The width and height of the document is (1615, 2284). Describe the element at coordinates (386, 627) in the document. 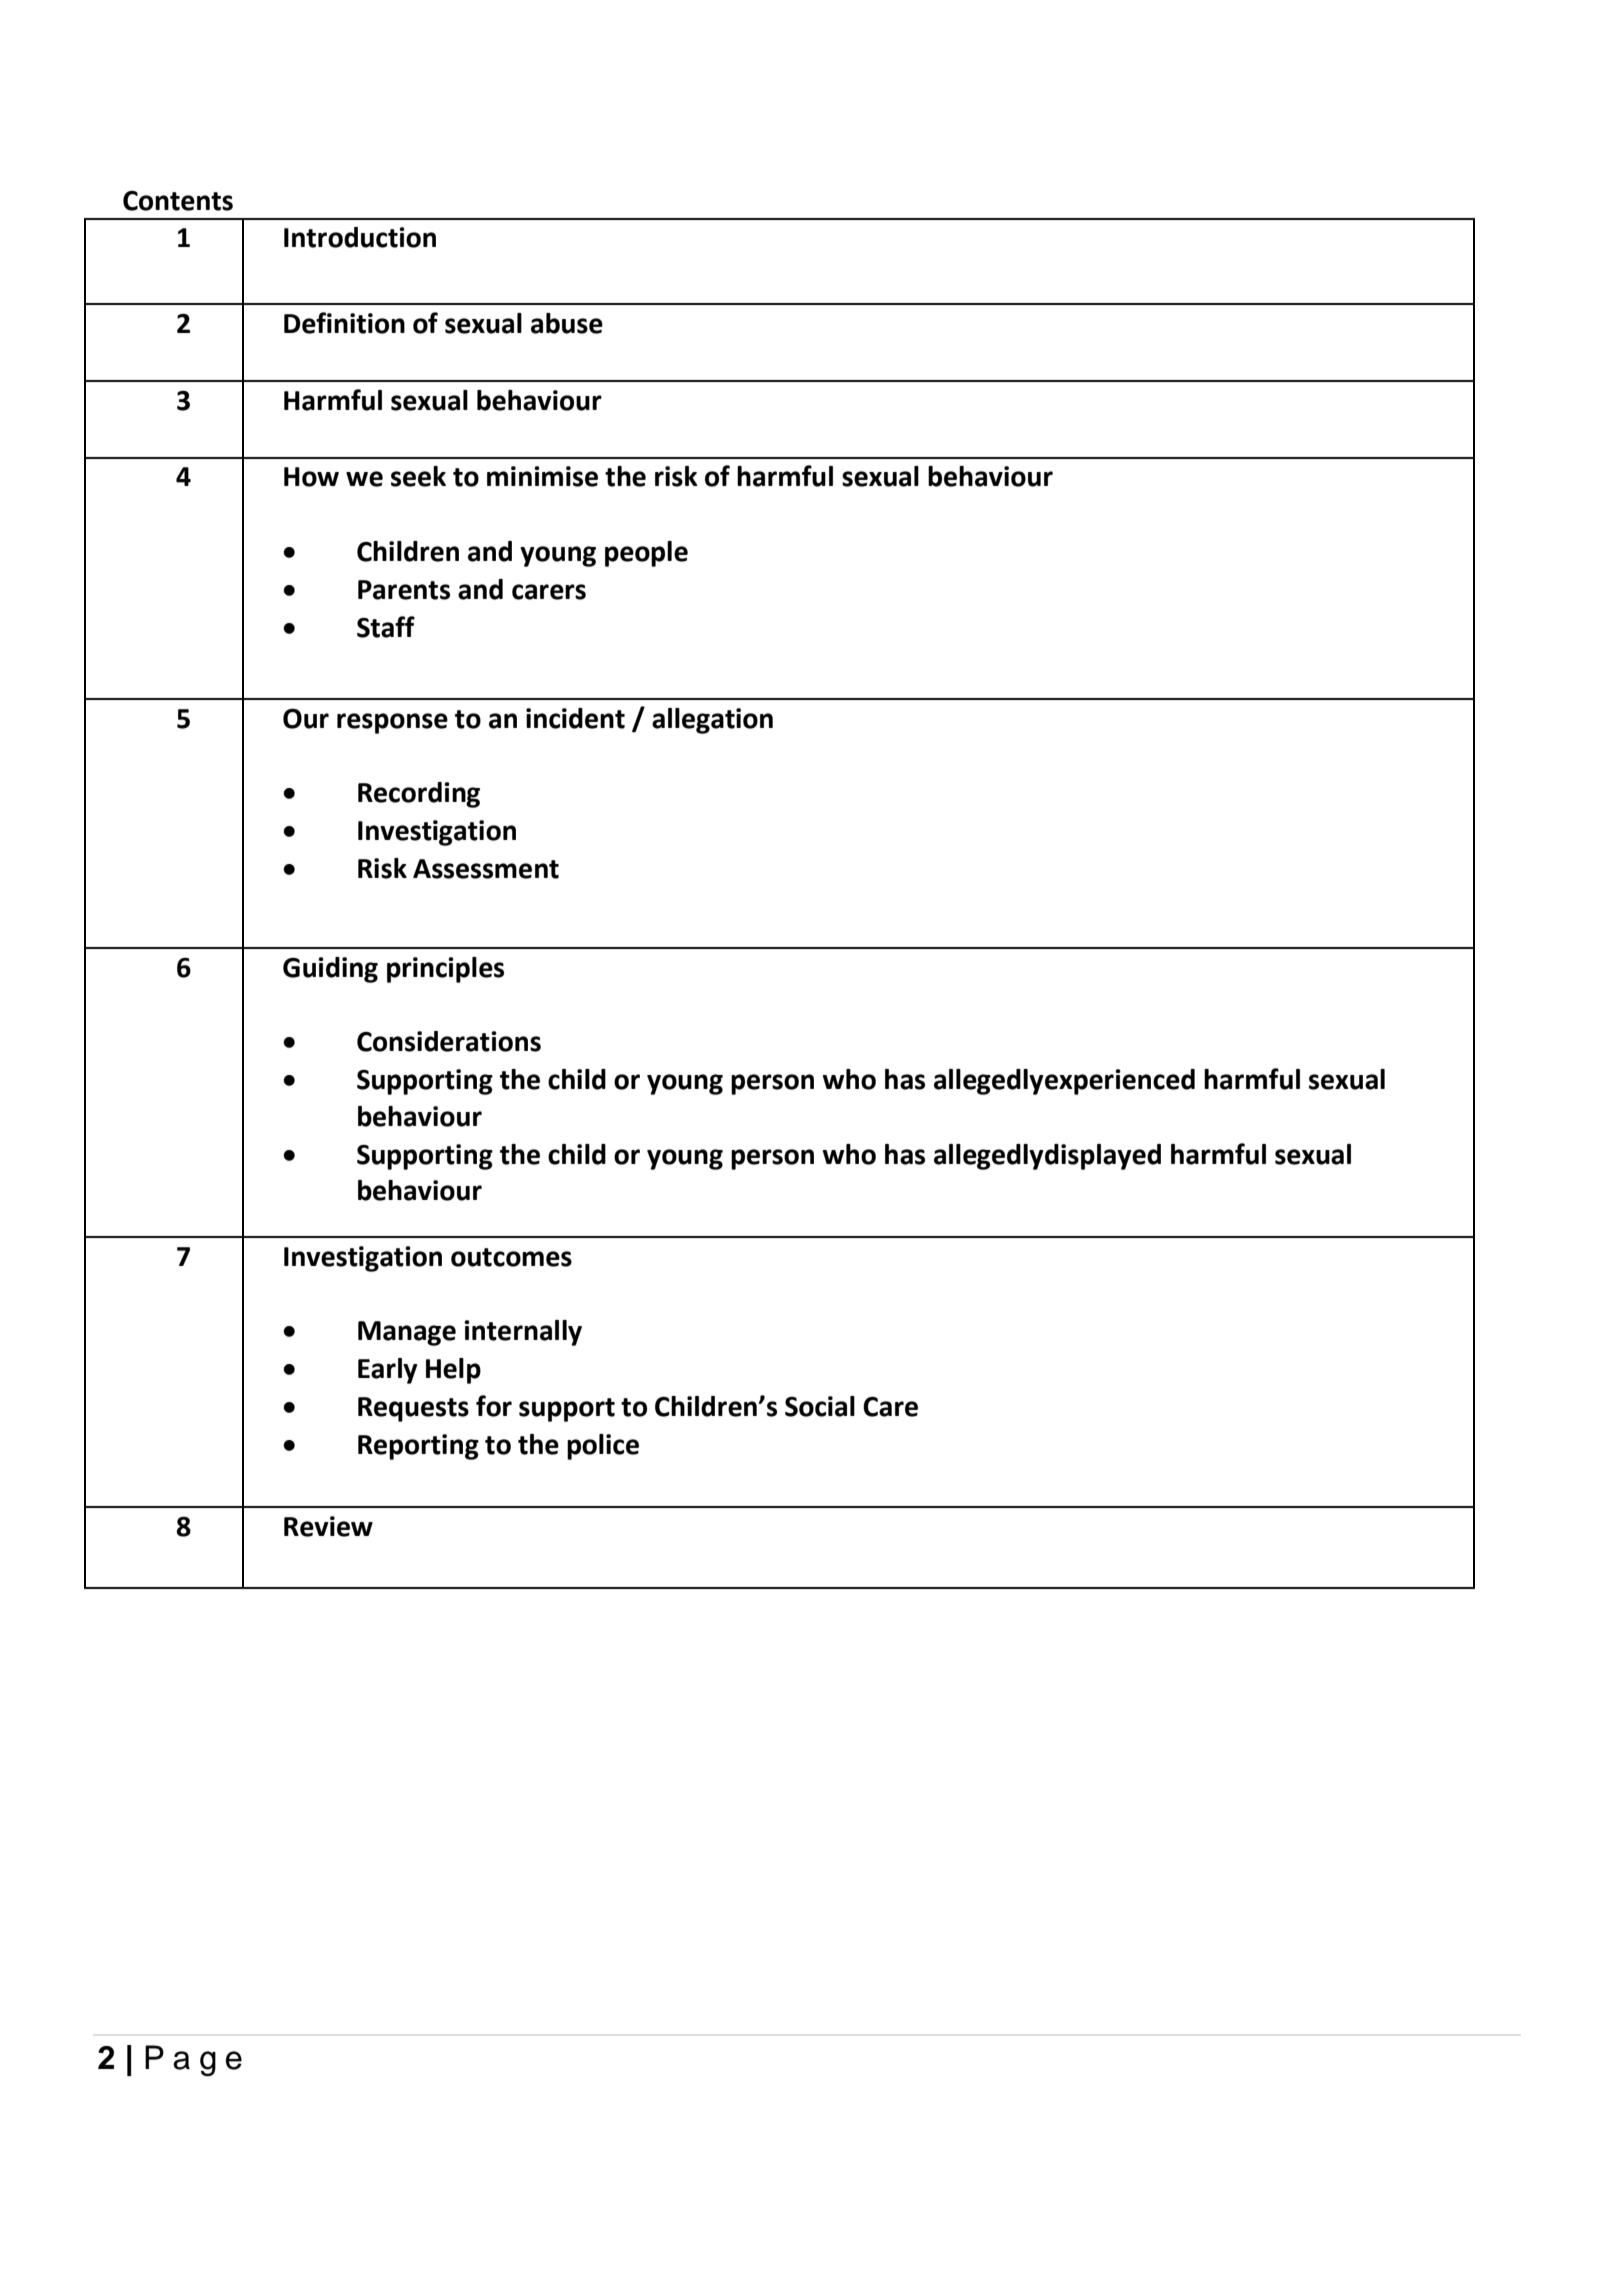

I see `Staff` at that location.
